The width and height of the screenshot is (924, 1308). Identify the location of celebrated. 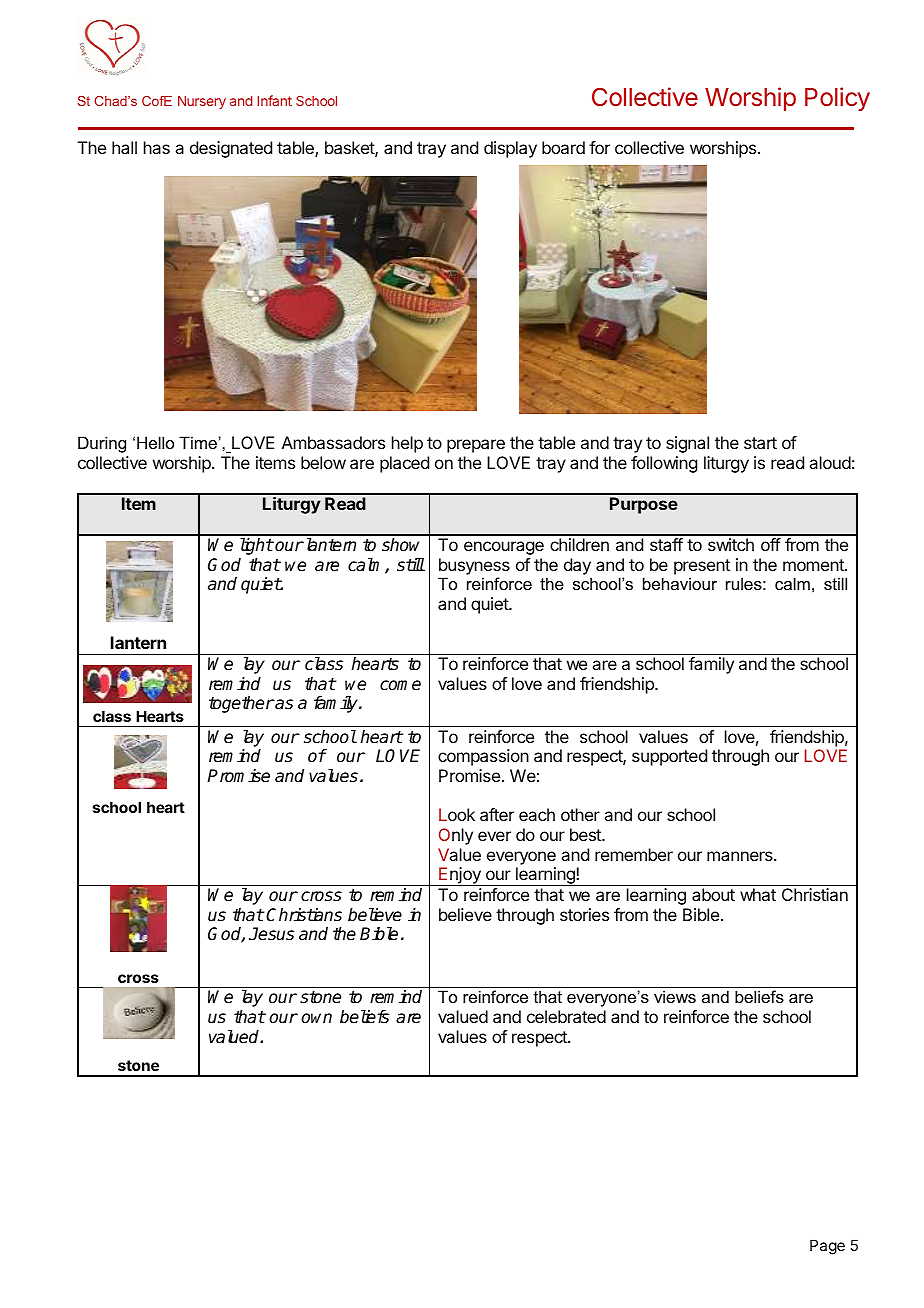
(566, 1016).
